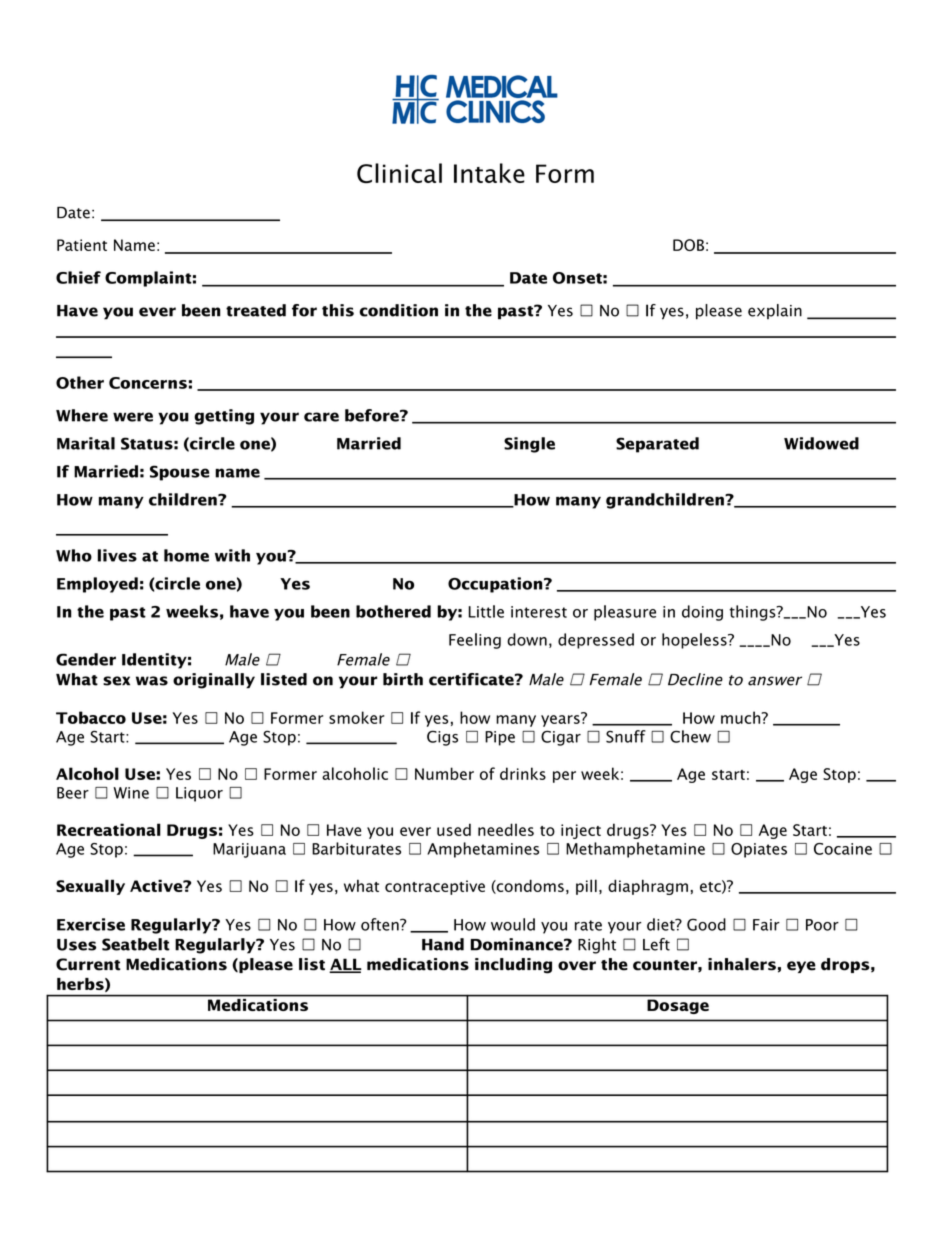  What do you see at coordinates (373, 415) in the screenshot?
I see `before` at bounding box center [373, 415].
